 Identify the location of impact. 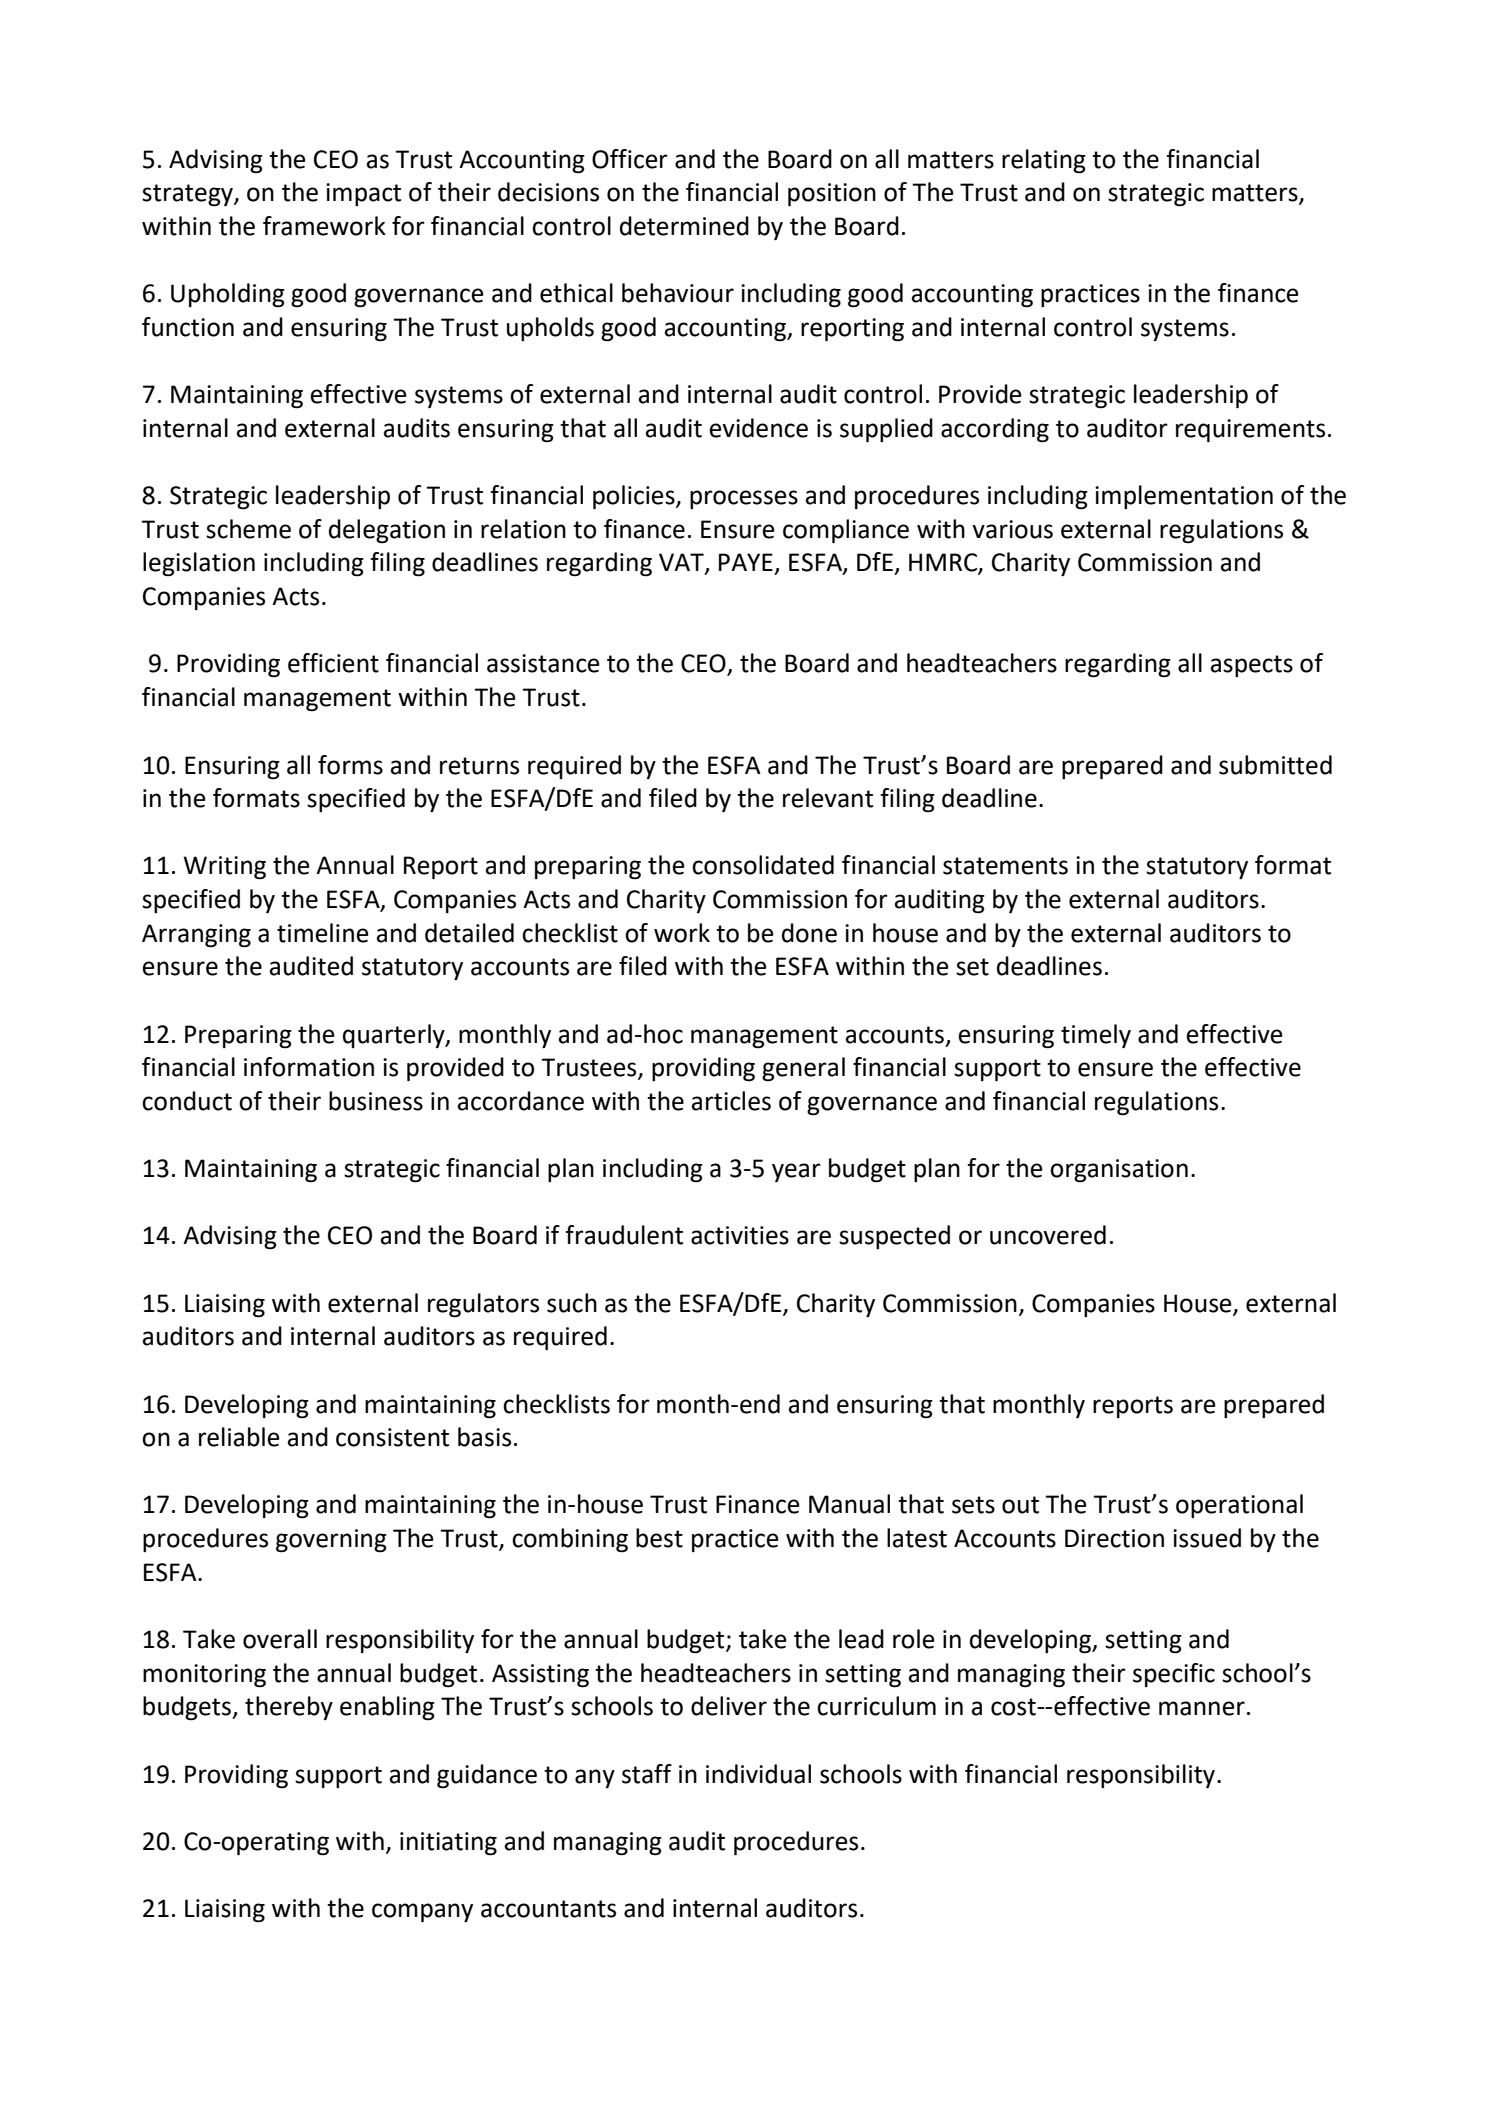
(363, 194).
